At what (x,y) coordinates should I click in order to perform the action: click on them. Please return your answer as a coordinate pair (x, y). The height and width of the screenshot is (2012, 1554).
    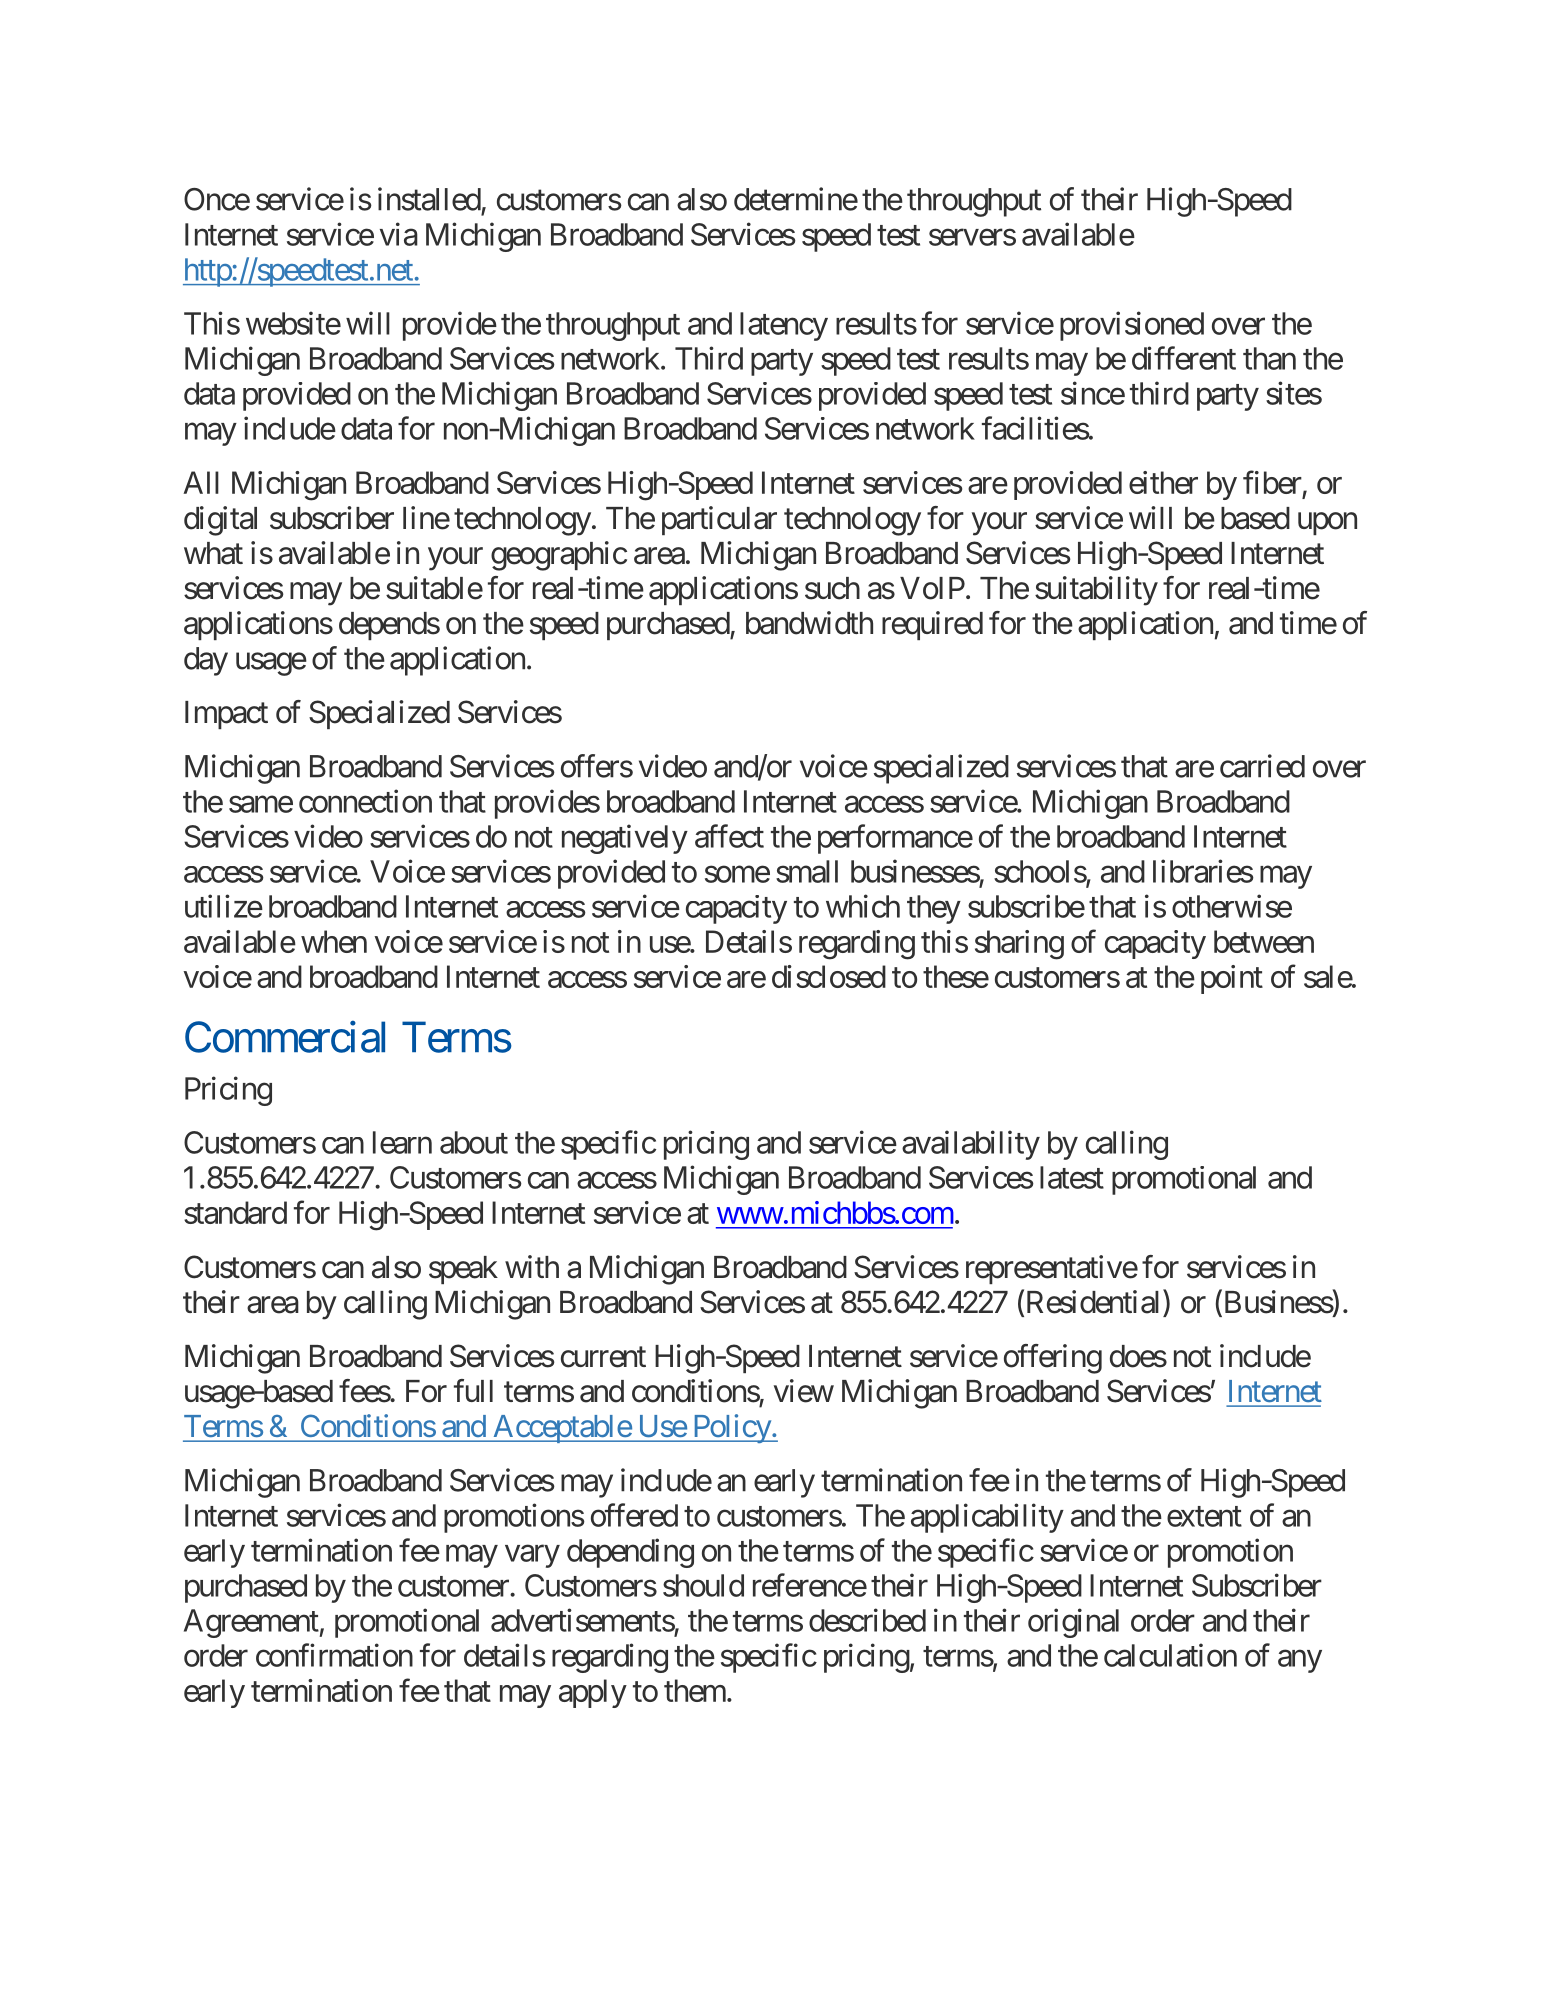
    Looking at the image, I should click on (695, 1690).
